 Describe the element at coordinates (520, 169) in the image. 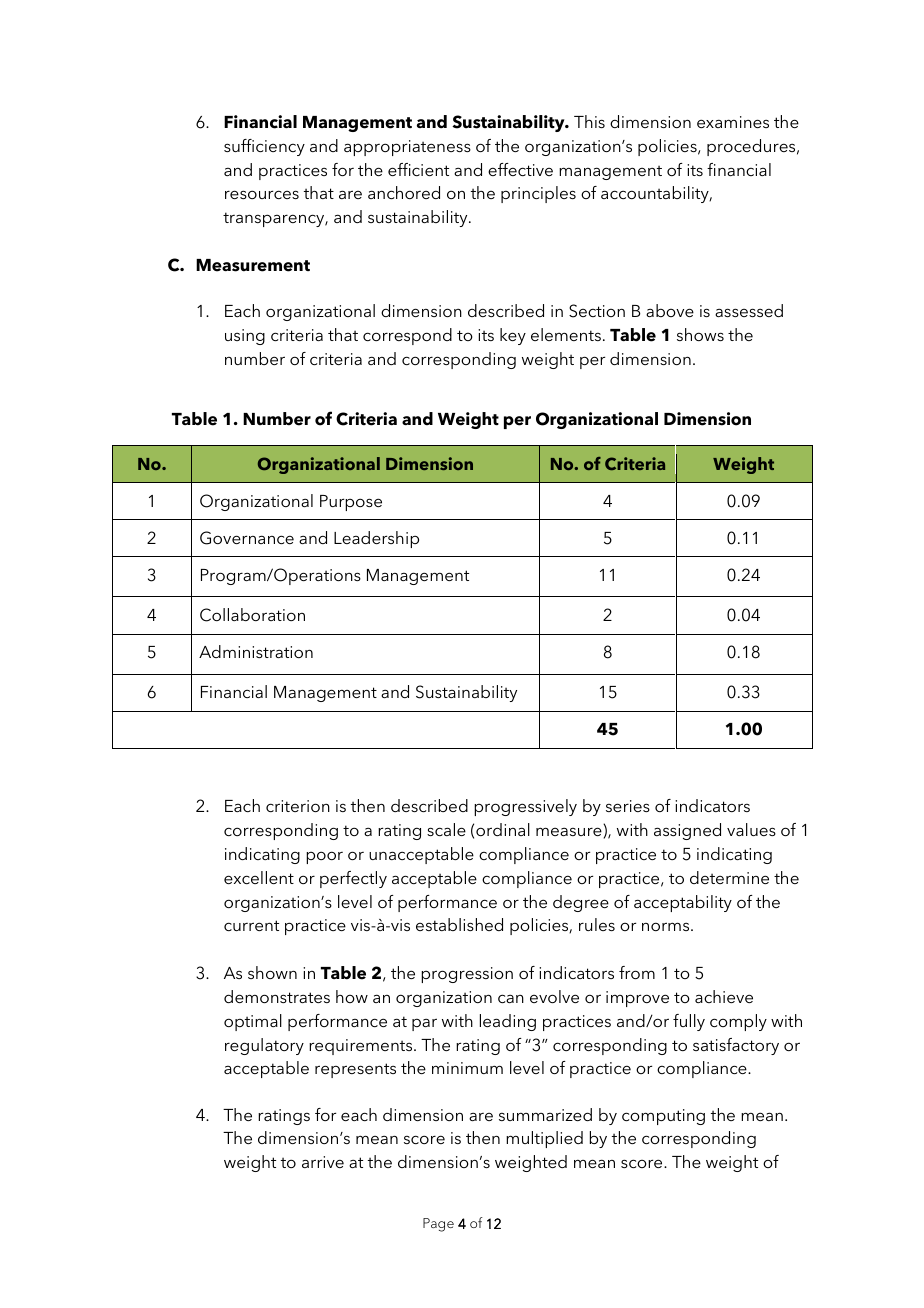

I see `effective` at that location.
